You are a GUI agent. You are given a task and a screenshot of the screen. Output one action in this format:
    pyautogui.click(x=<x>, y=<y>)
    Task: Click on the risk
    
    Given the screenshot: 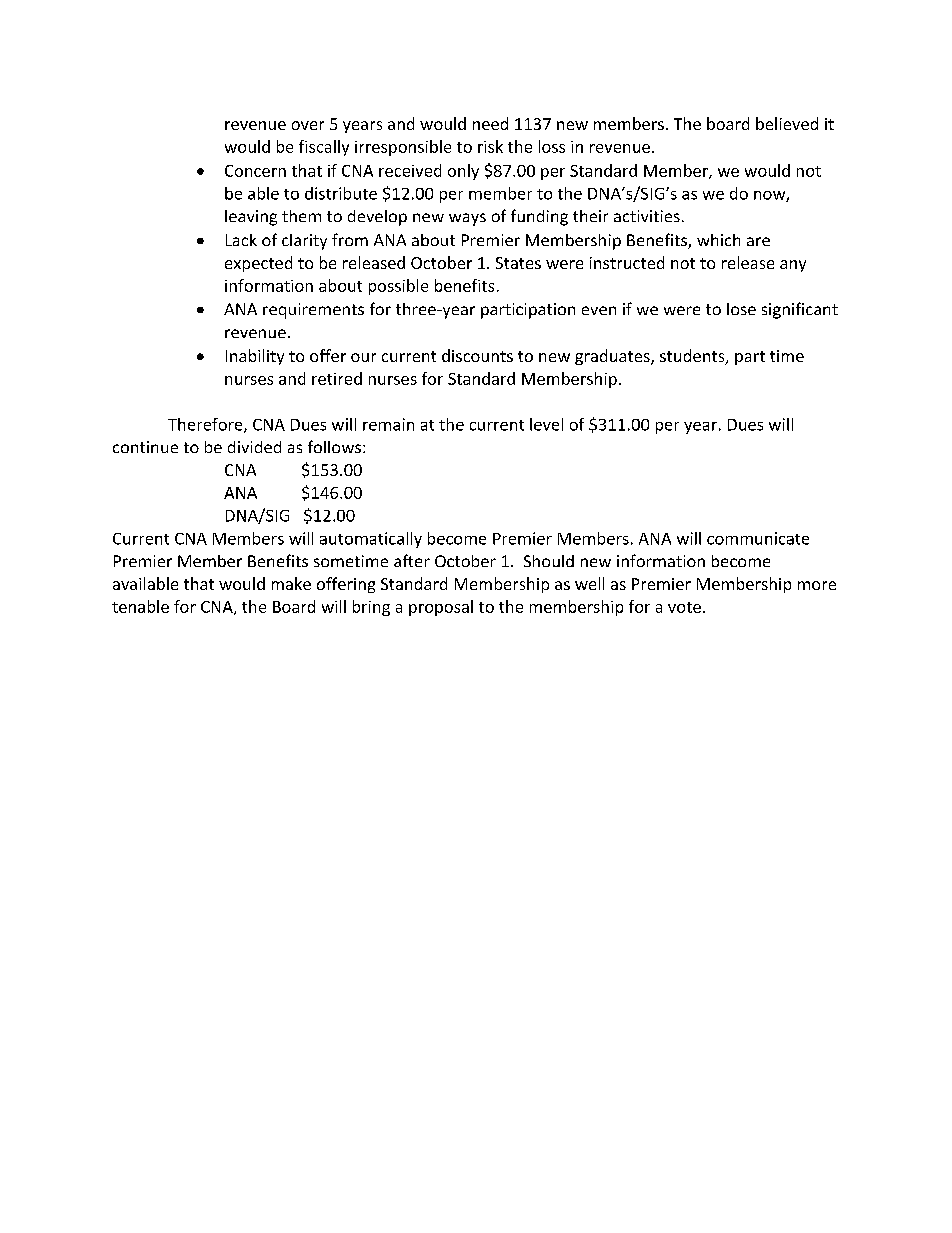 What is the action you would take?
    pyautogui.click(x=490, y=146)
